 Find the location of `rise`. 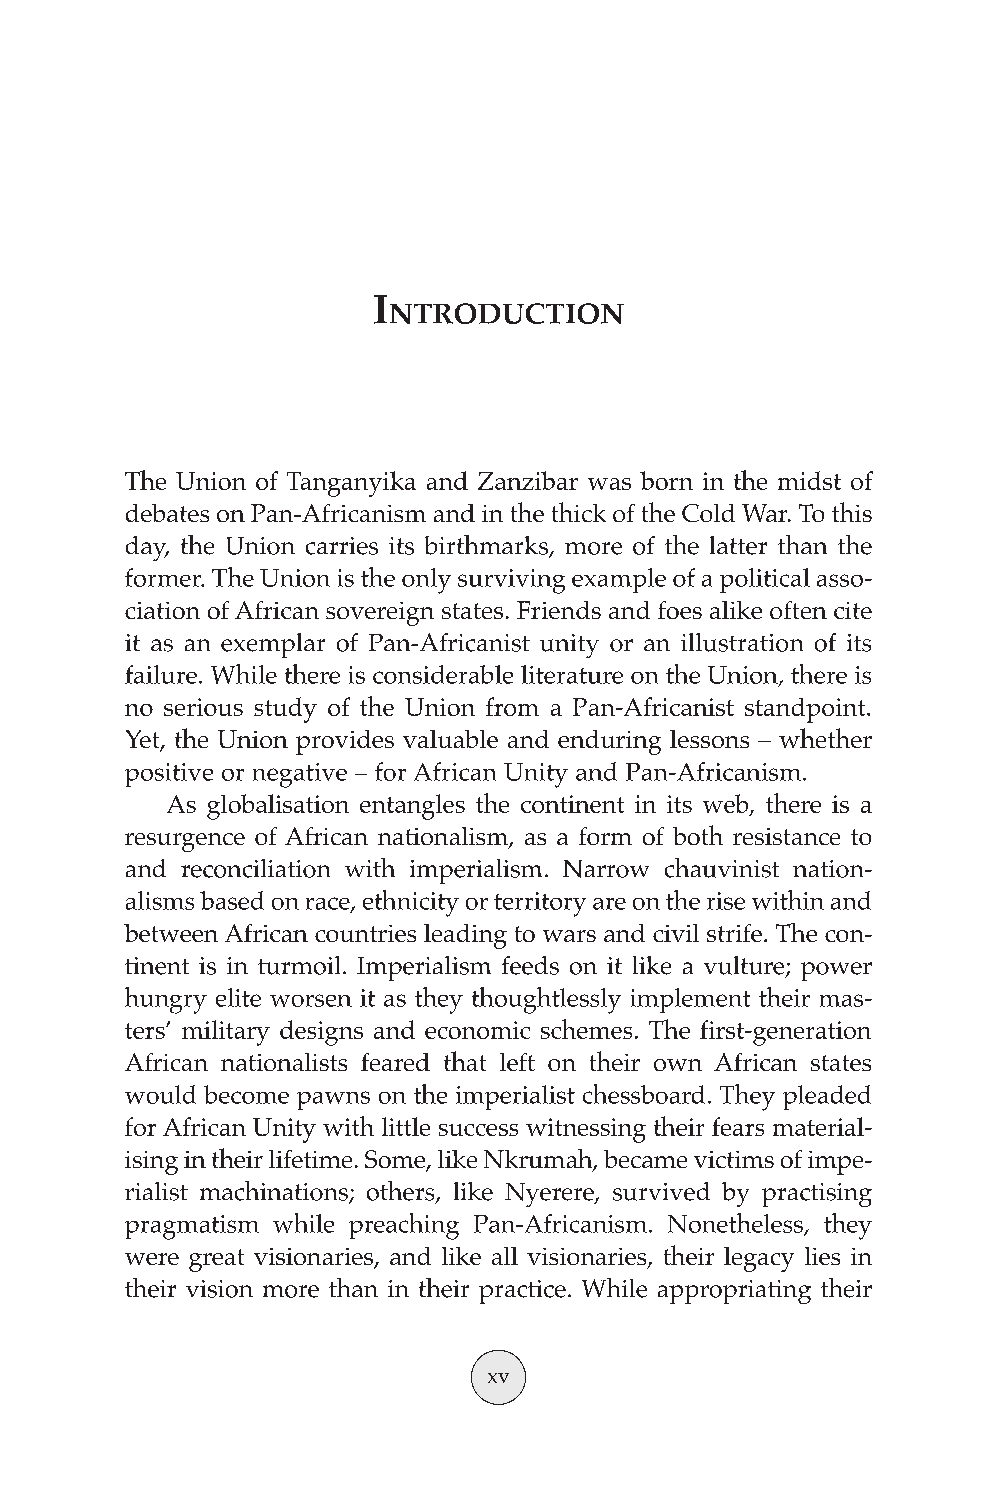

rise is located at coordinates (726, 901).
